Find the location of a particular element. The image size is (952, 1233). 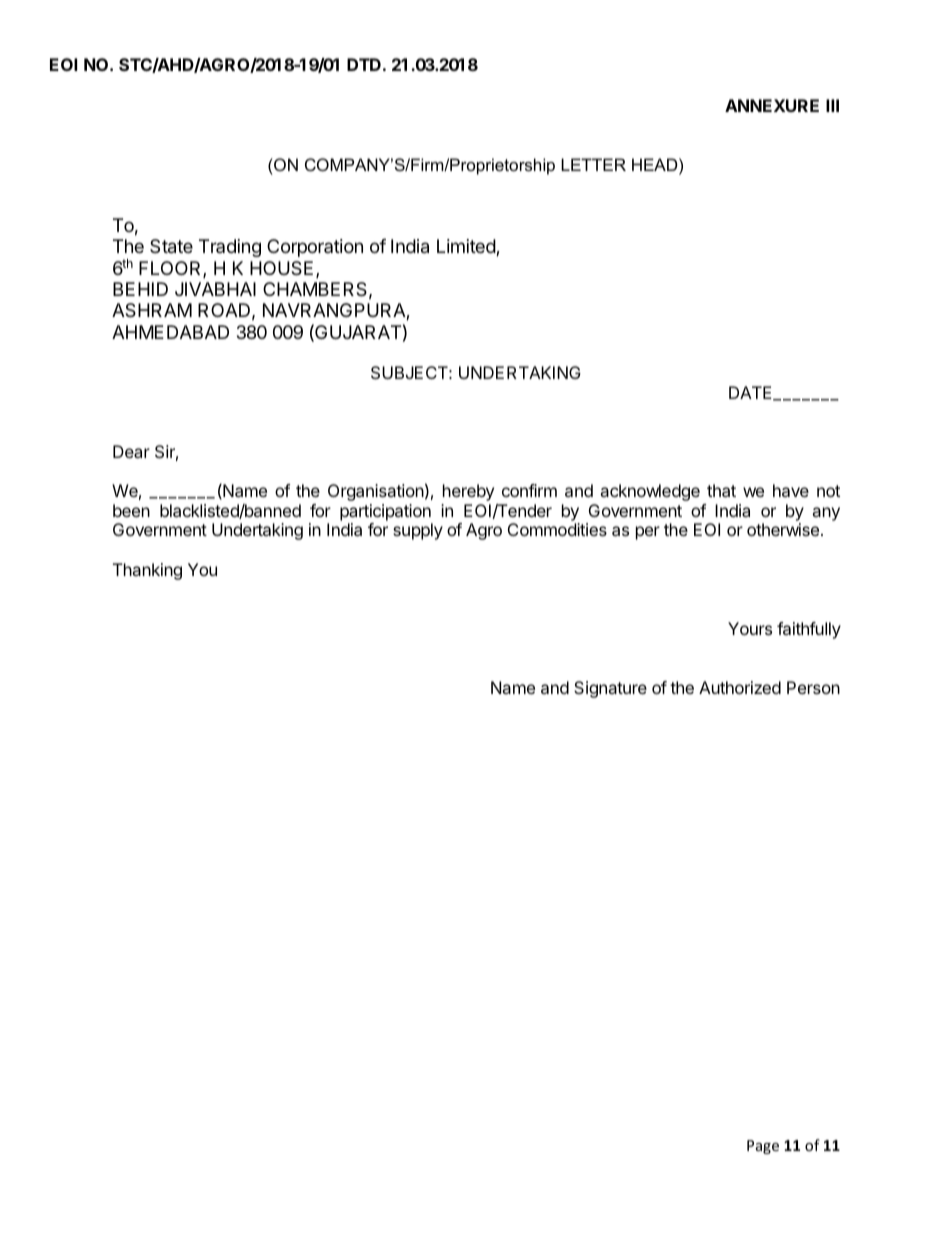

LETTER is located at coordinates (593, 164).
